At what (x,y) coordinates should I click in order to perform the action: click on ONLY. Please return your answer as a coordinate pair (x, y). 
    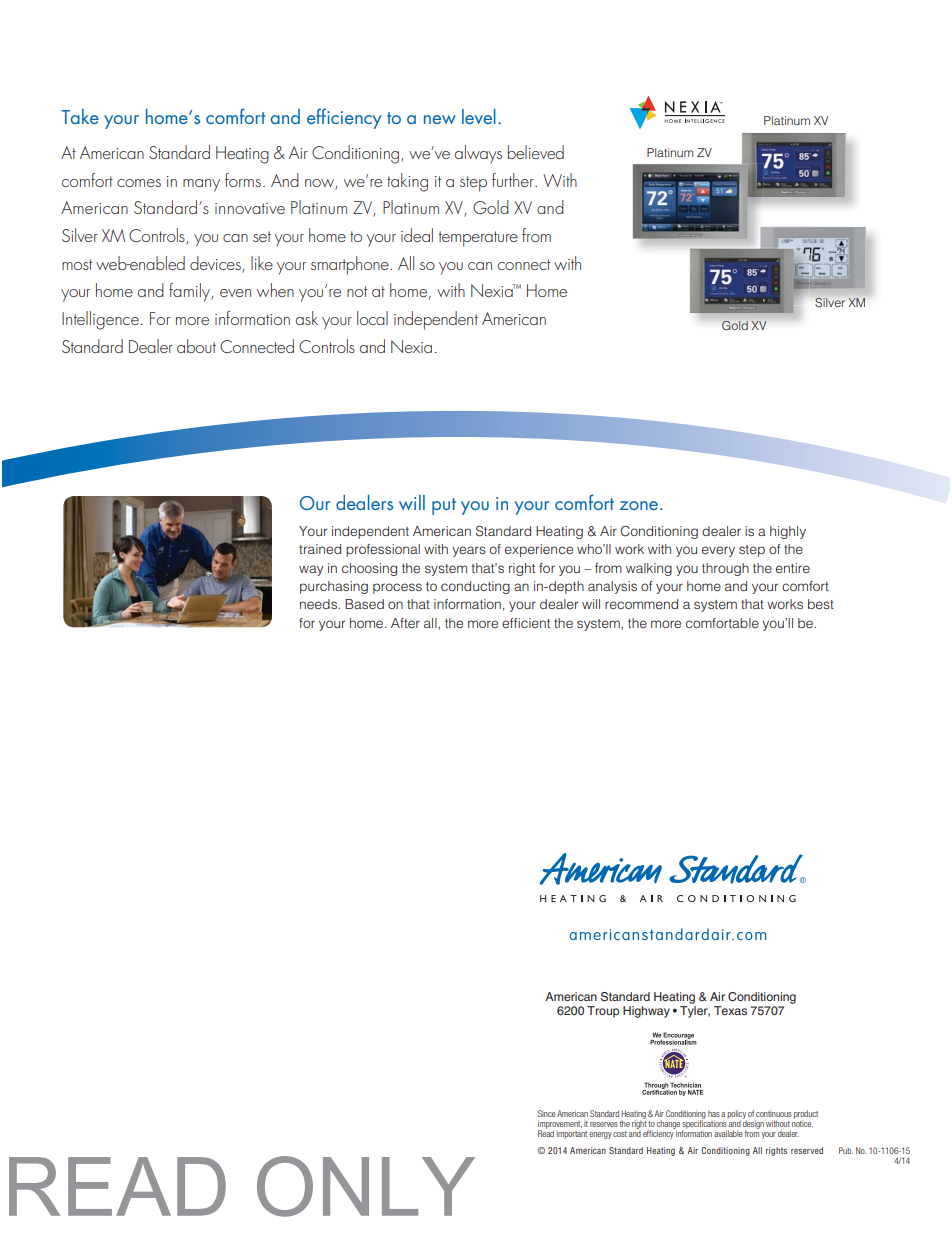
    Looking at the image, I should click on (366, 1186).
